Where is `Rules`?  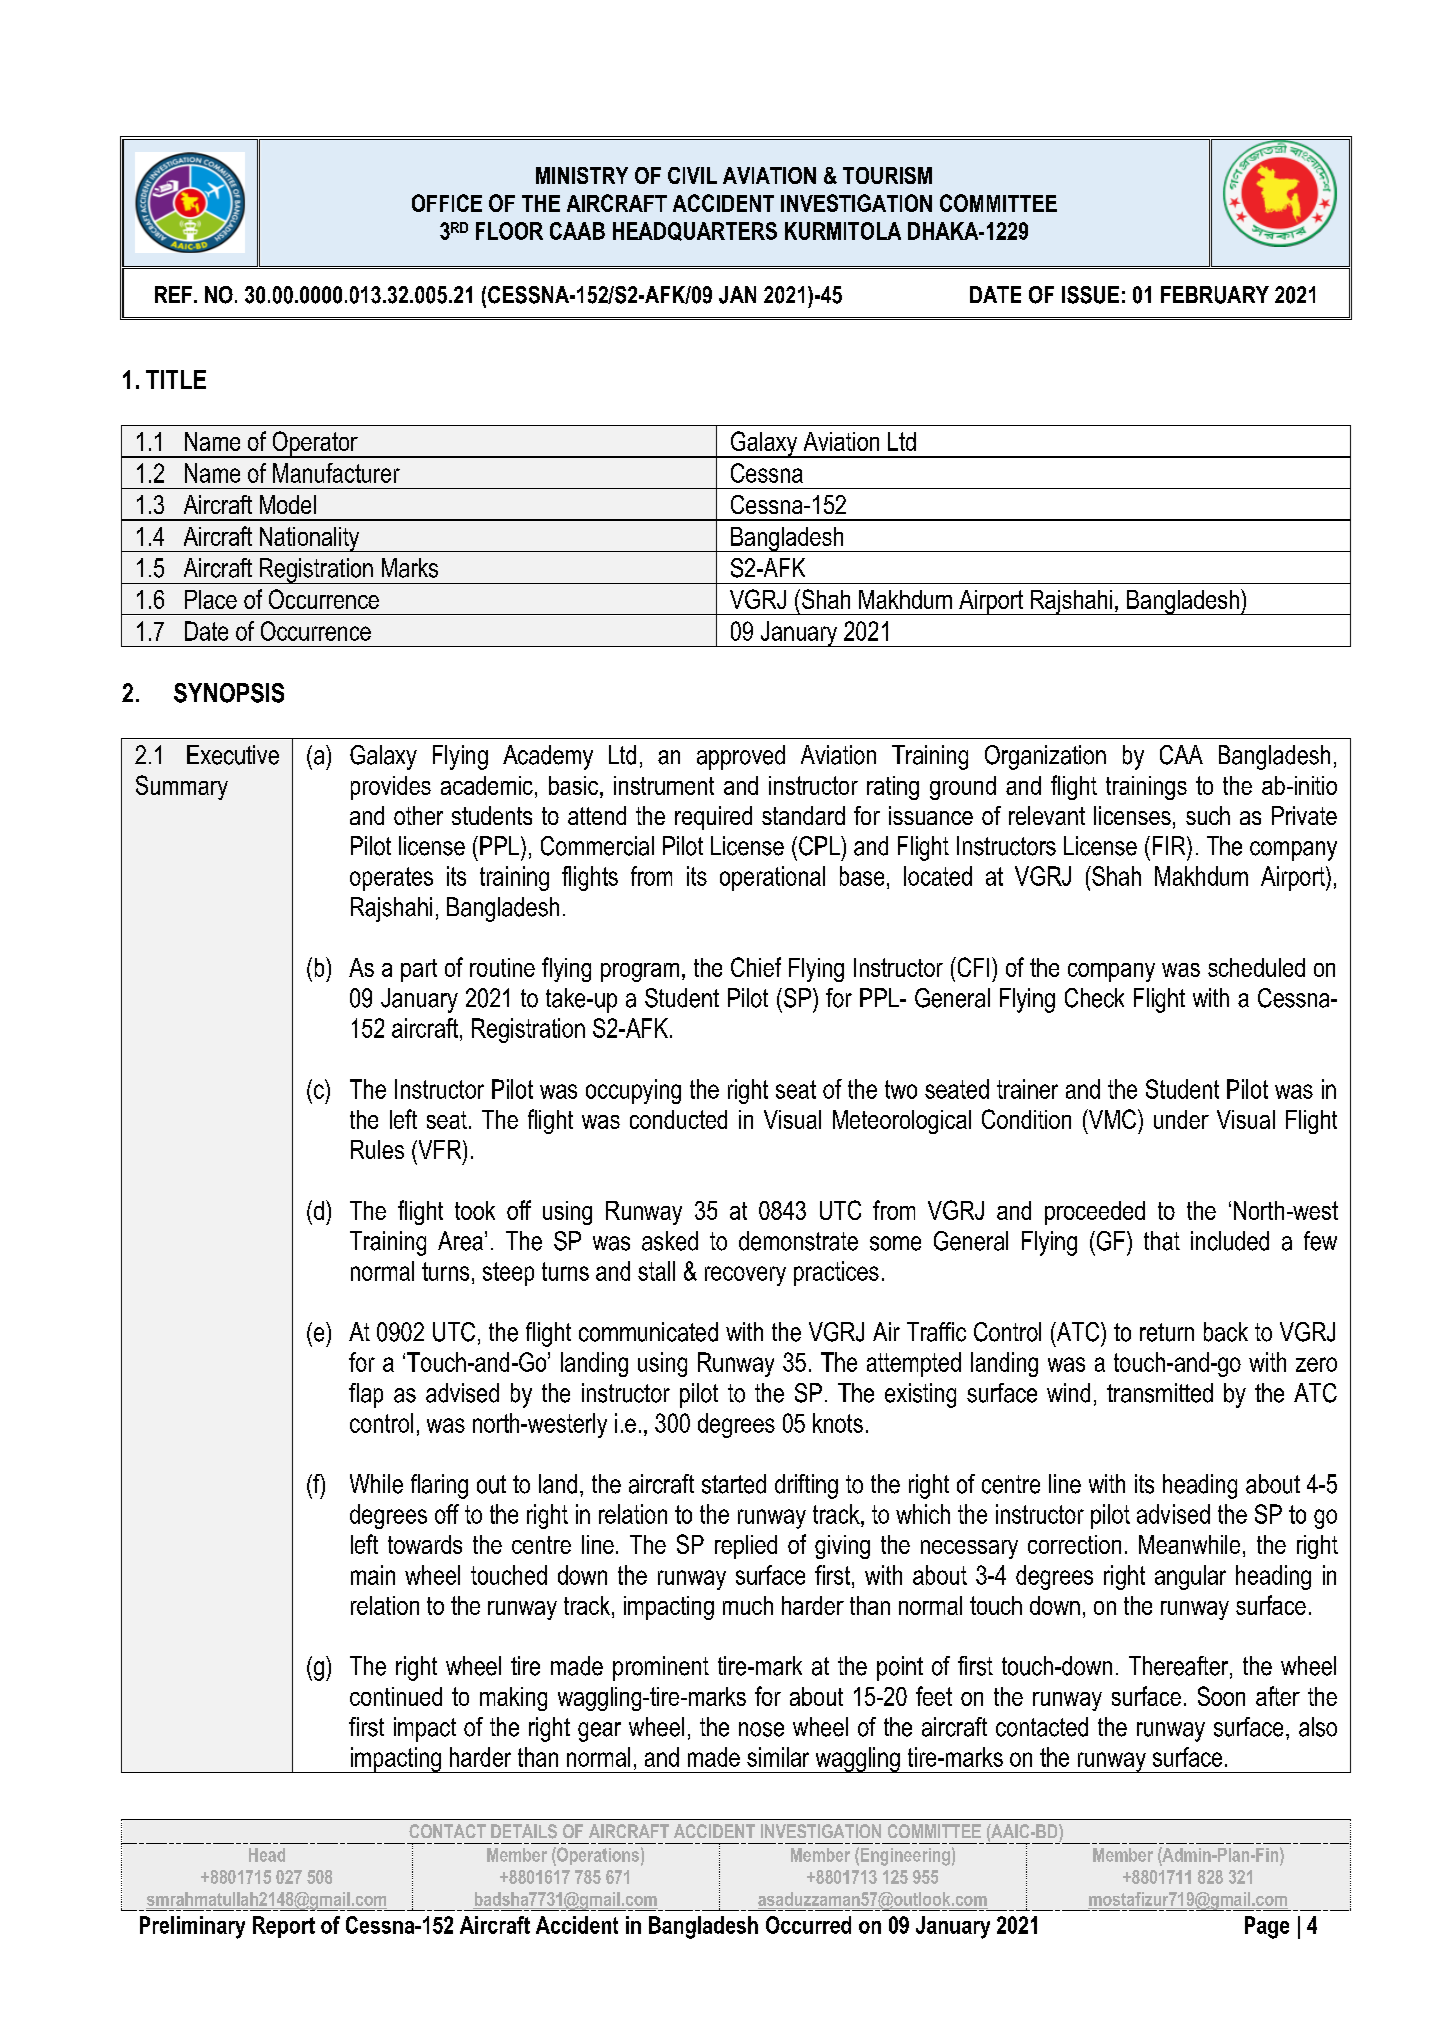 Rules is located at coordinates (377, 1149).
